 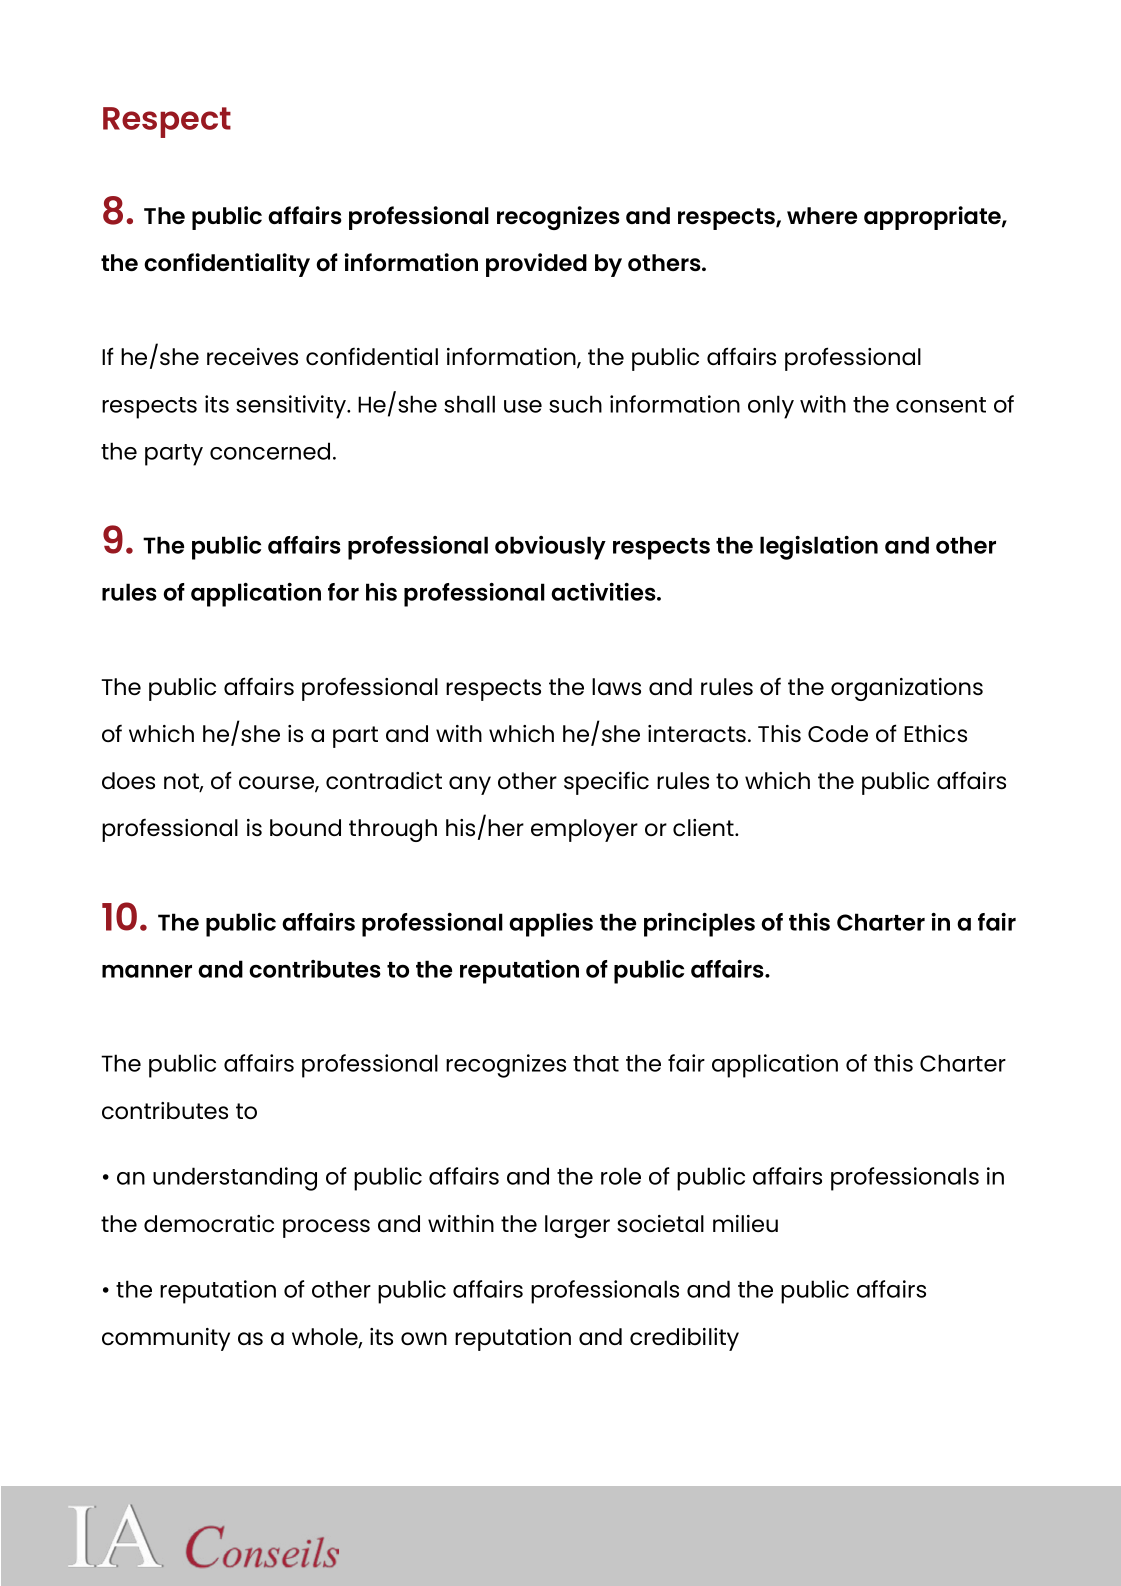 I want to click on Code, so click(x=838, y=733).
